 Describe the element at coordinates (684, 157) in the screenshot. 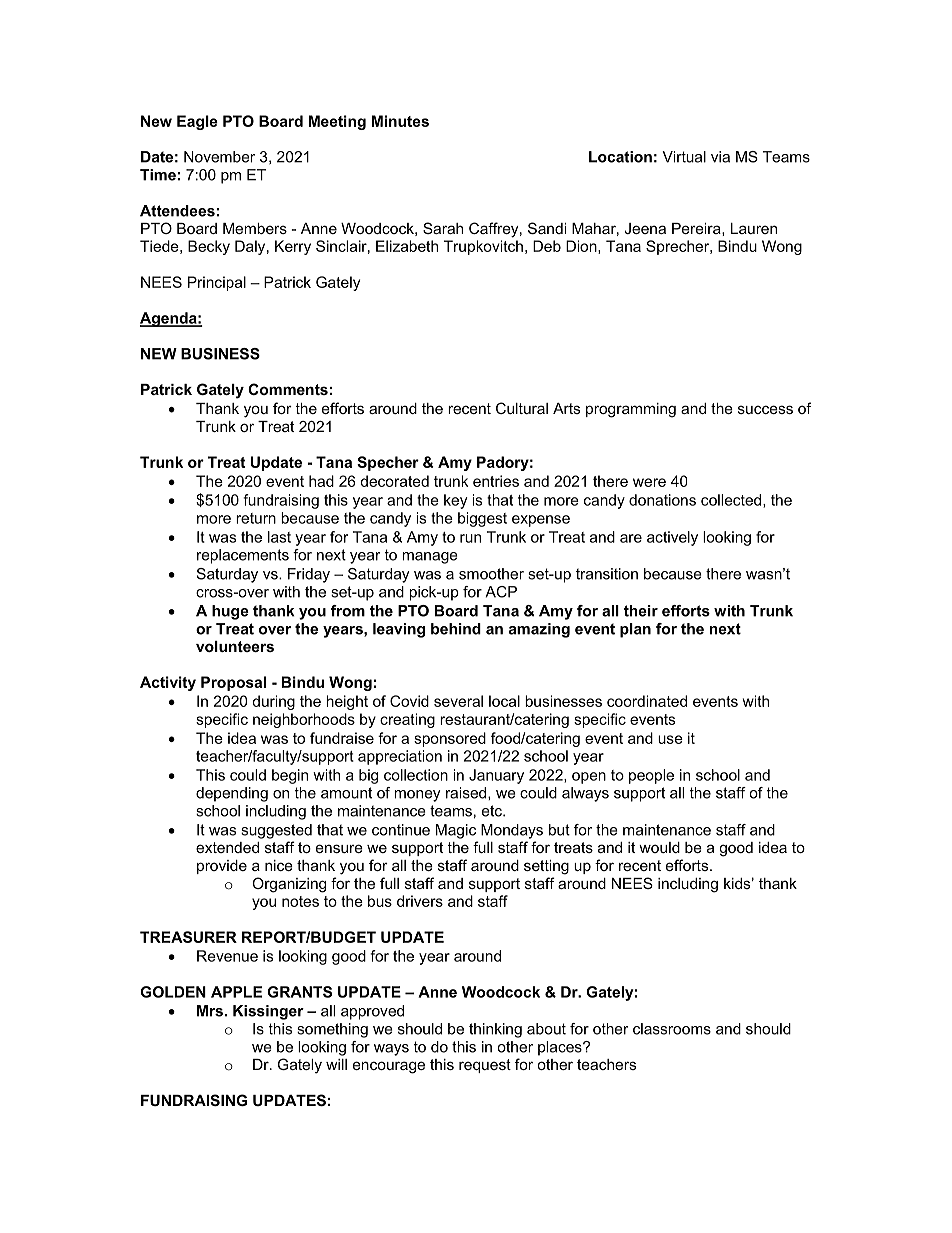

I see `Virtual` at that location.
